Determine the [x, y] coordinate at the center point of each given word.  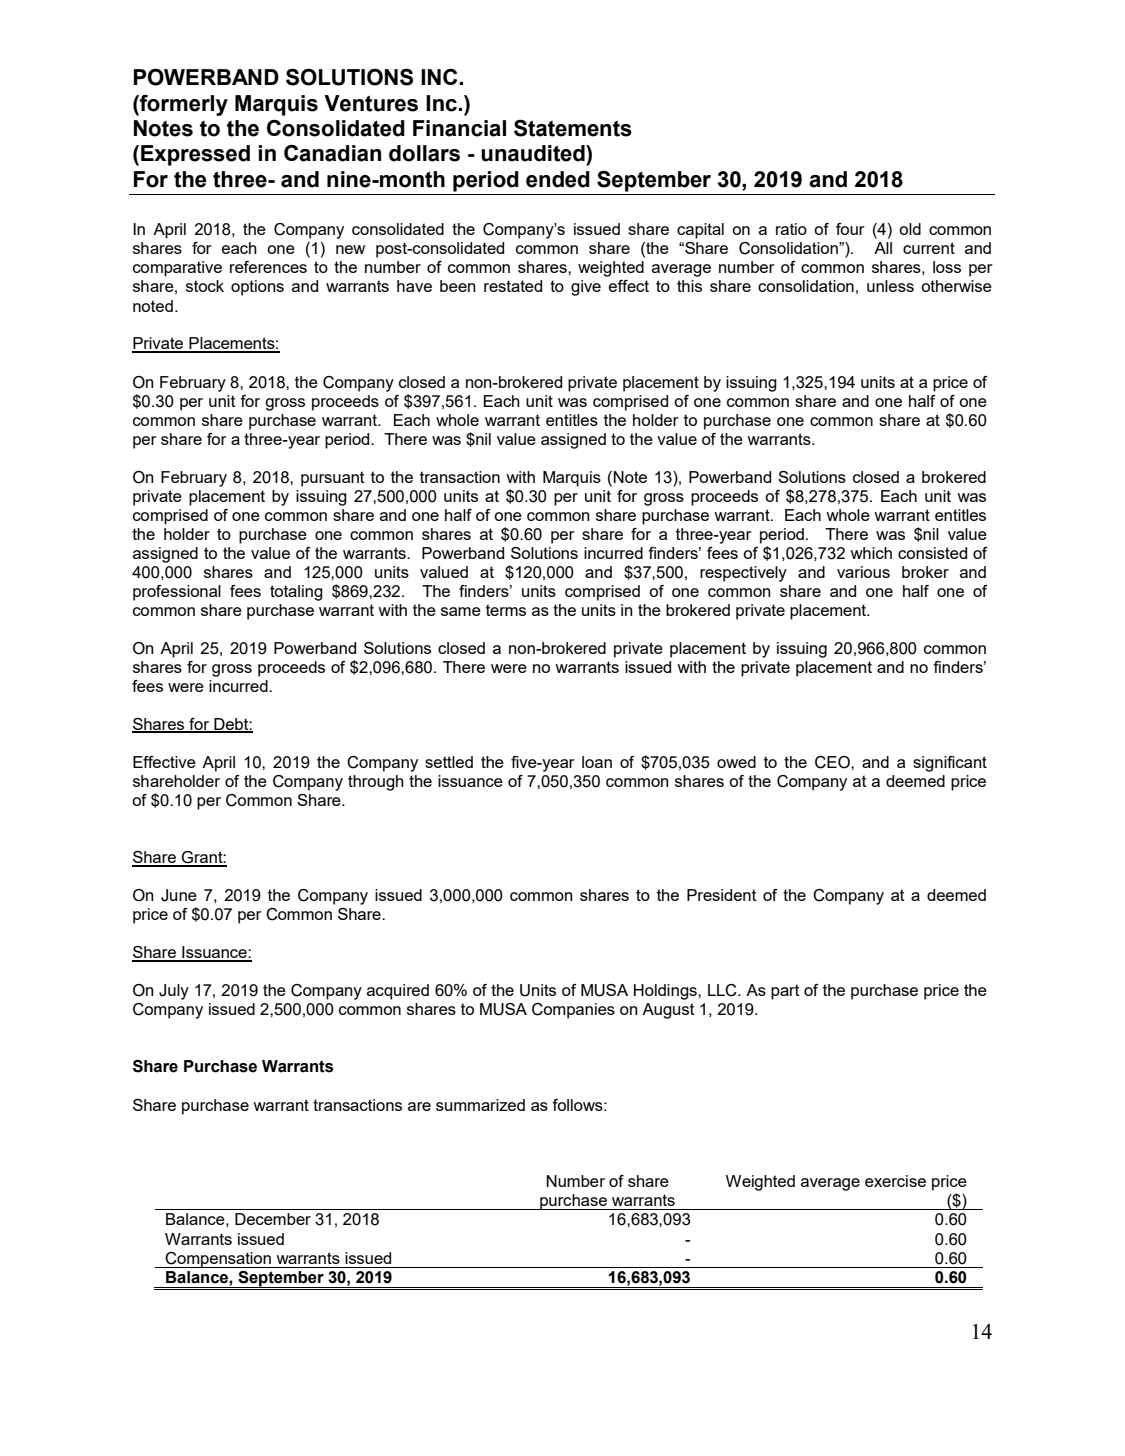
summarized [480, 1105]
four [850, 229]
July [174, 992]
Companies [573, 1011]
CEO [833, 762]
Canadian [332, 153]
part [785, 992]
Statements [573, 128]
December [273, 1219]
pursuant [333, 479]
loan [597, 762]
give [586, 288]
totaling [296, 593]
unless [890, 286]
